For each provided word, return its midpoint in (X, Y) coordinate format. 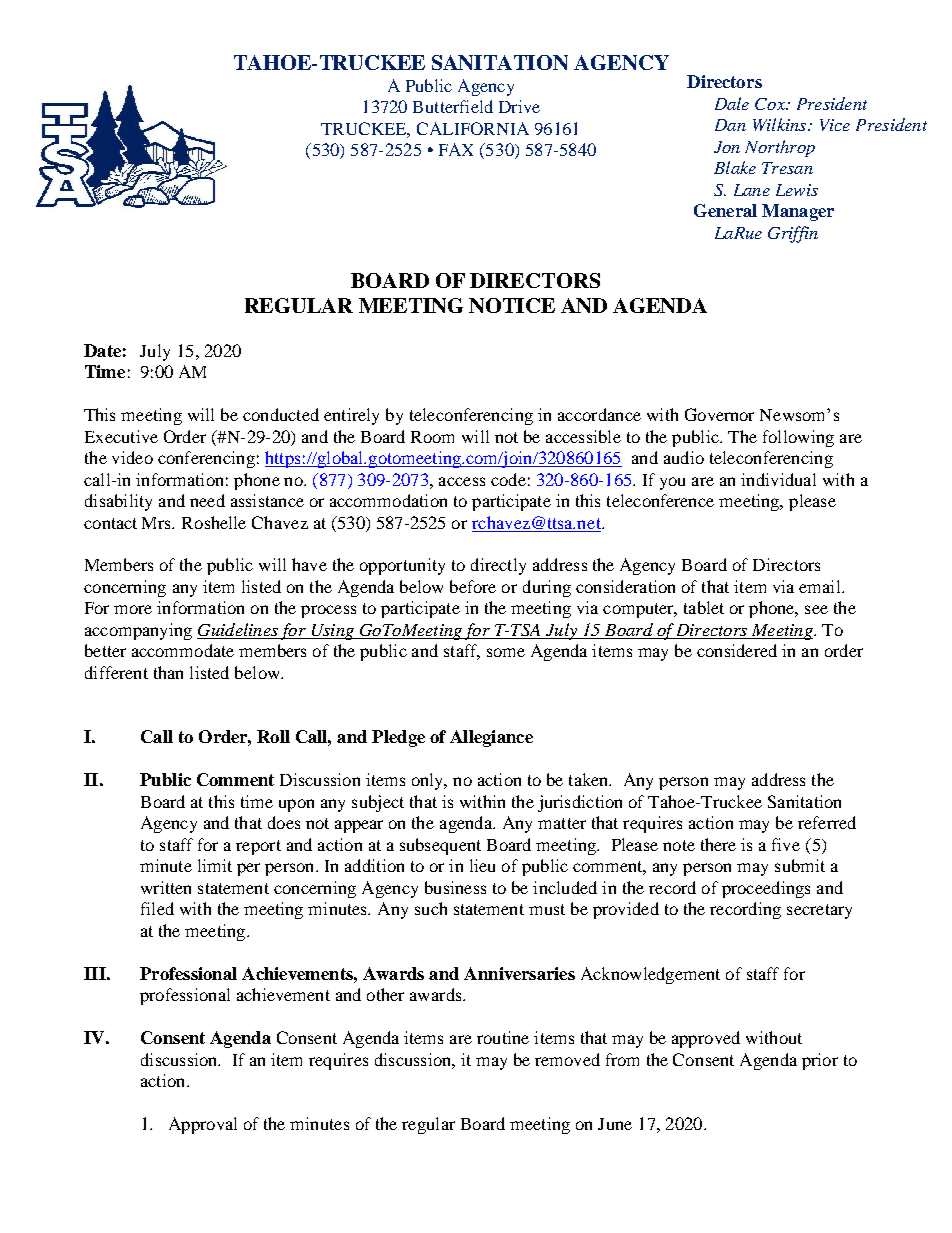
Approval (203, 1125)
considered (737, 650)
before (473, 586)
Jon (727, 147)
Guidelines (238, 631)
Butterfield (453, 106)
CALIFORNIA (473, 128)
